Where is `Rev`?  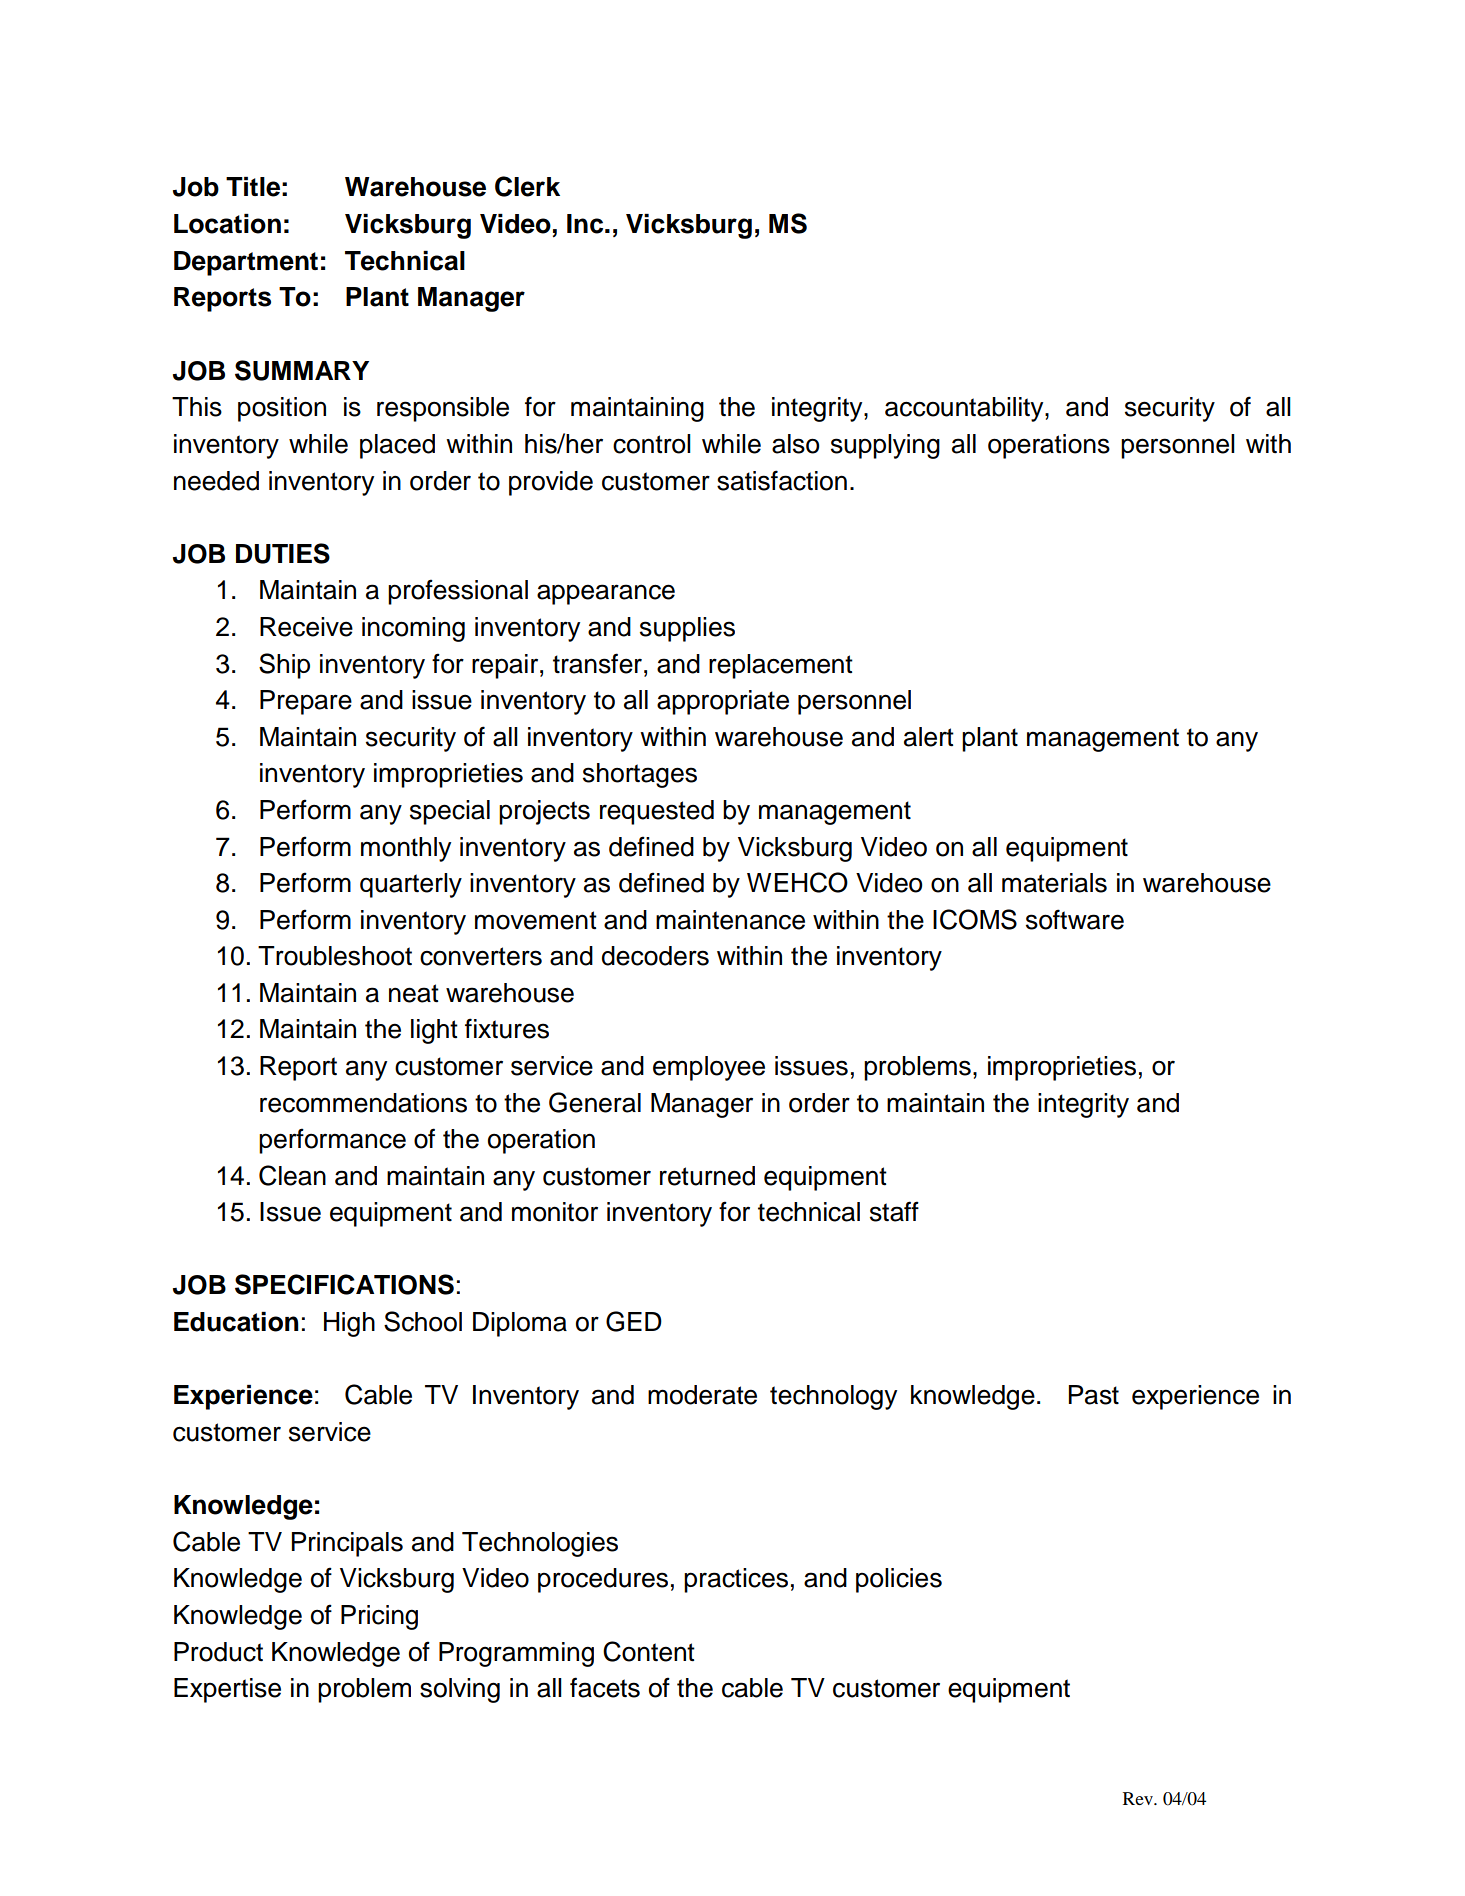
Rev is located at coordinates (1139, 1798).
